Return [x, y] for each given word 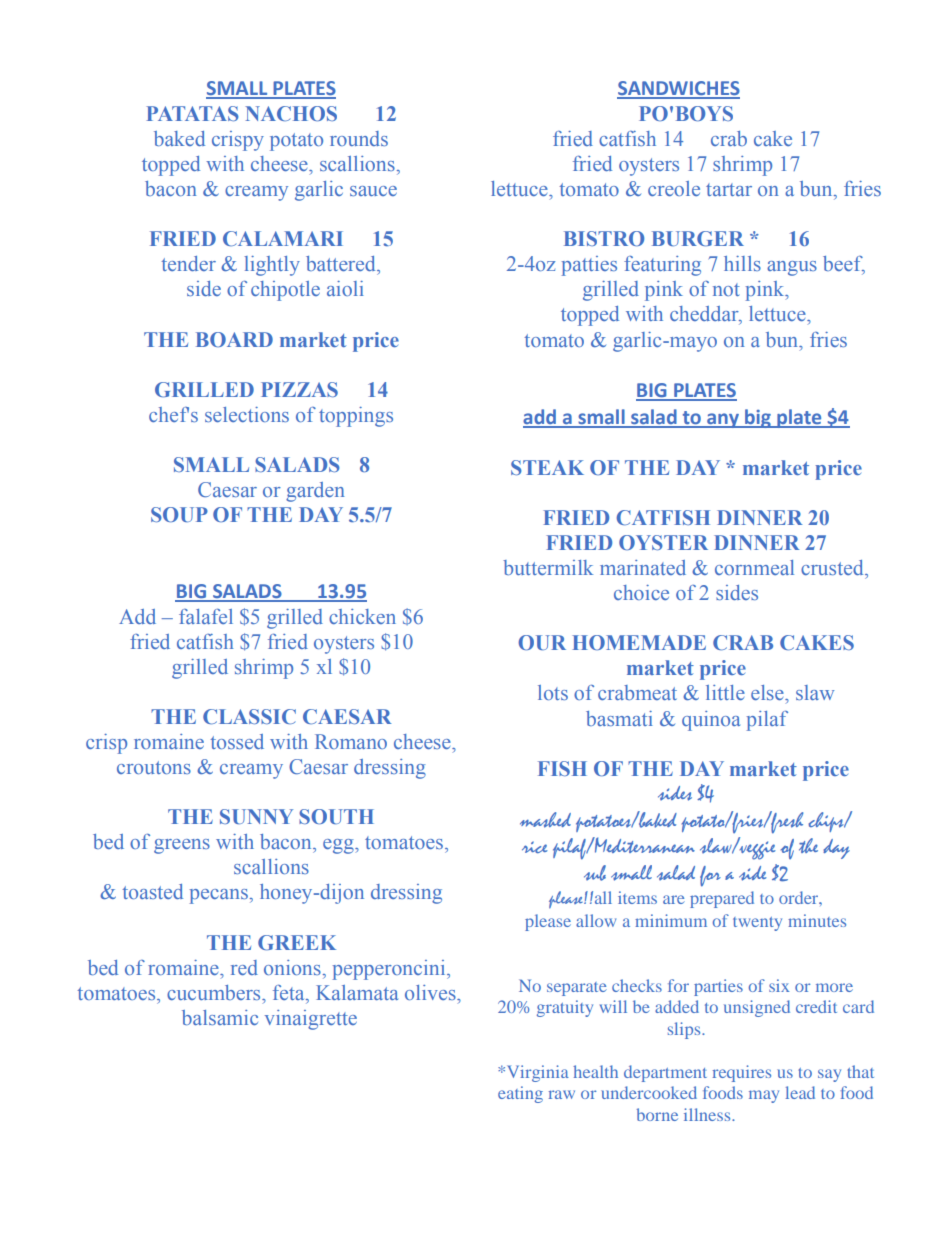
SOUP [179, 514]
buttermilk [548, 567]
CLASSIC [249, 716]
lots [553, 692]
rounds [359, 138]
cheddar [705, 315]
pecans [219, 896]
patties [589, 266]
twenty [757, 924]
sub [595, 873]
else [768, 692]
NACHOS [291, 113]
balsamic [220, 1017]
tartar [729, 189]
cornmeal [754, 567]
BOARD [234, 339]
